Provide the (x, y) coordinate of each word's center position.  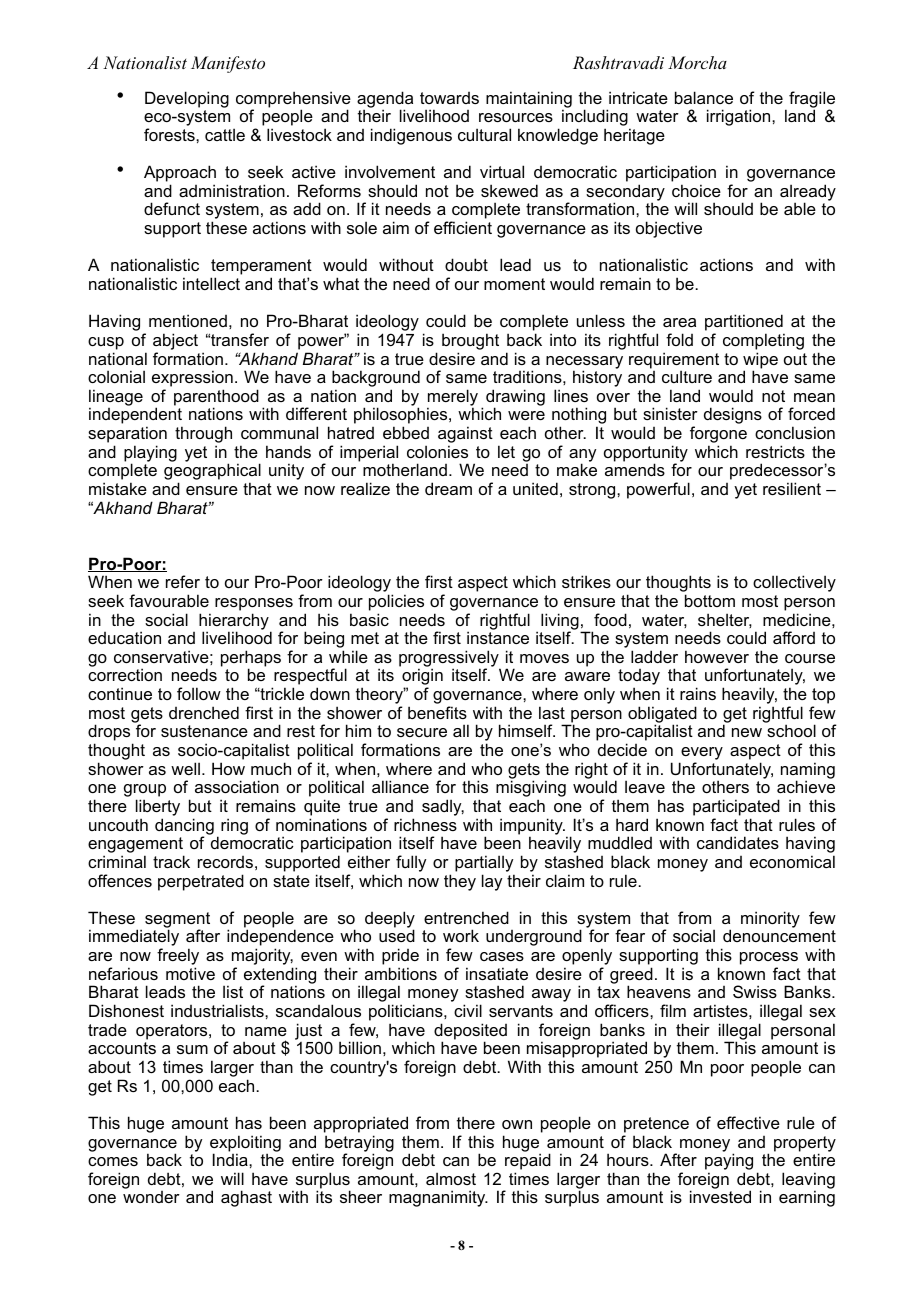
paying (729, 1163)
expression (192, 380)
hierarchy (235, 622)
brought (470, 341)
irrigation (740, 117)
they (460, 882)
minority (770, 919)
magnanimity (438, 1198)
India (231, 1159)
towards (449, 98)
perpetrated (201, 882)
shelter (725, 620)
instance (498, 637)
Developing (187, 99)
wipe (760, 361)
